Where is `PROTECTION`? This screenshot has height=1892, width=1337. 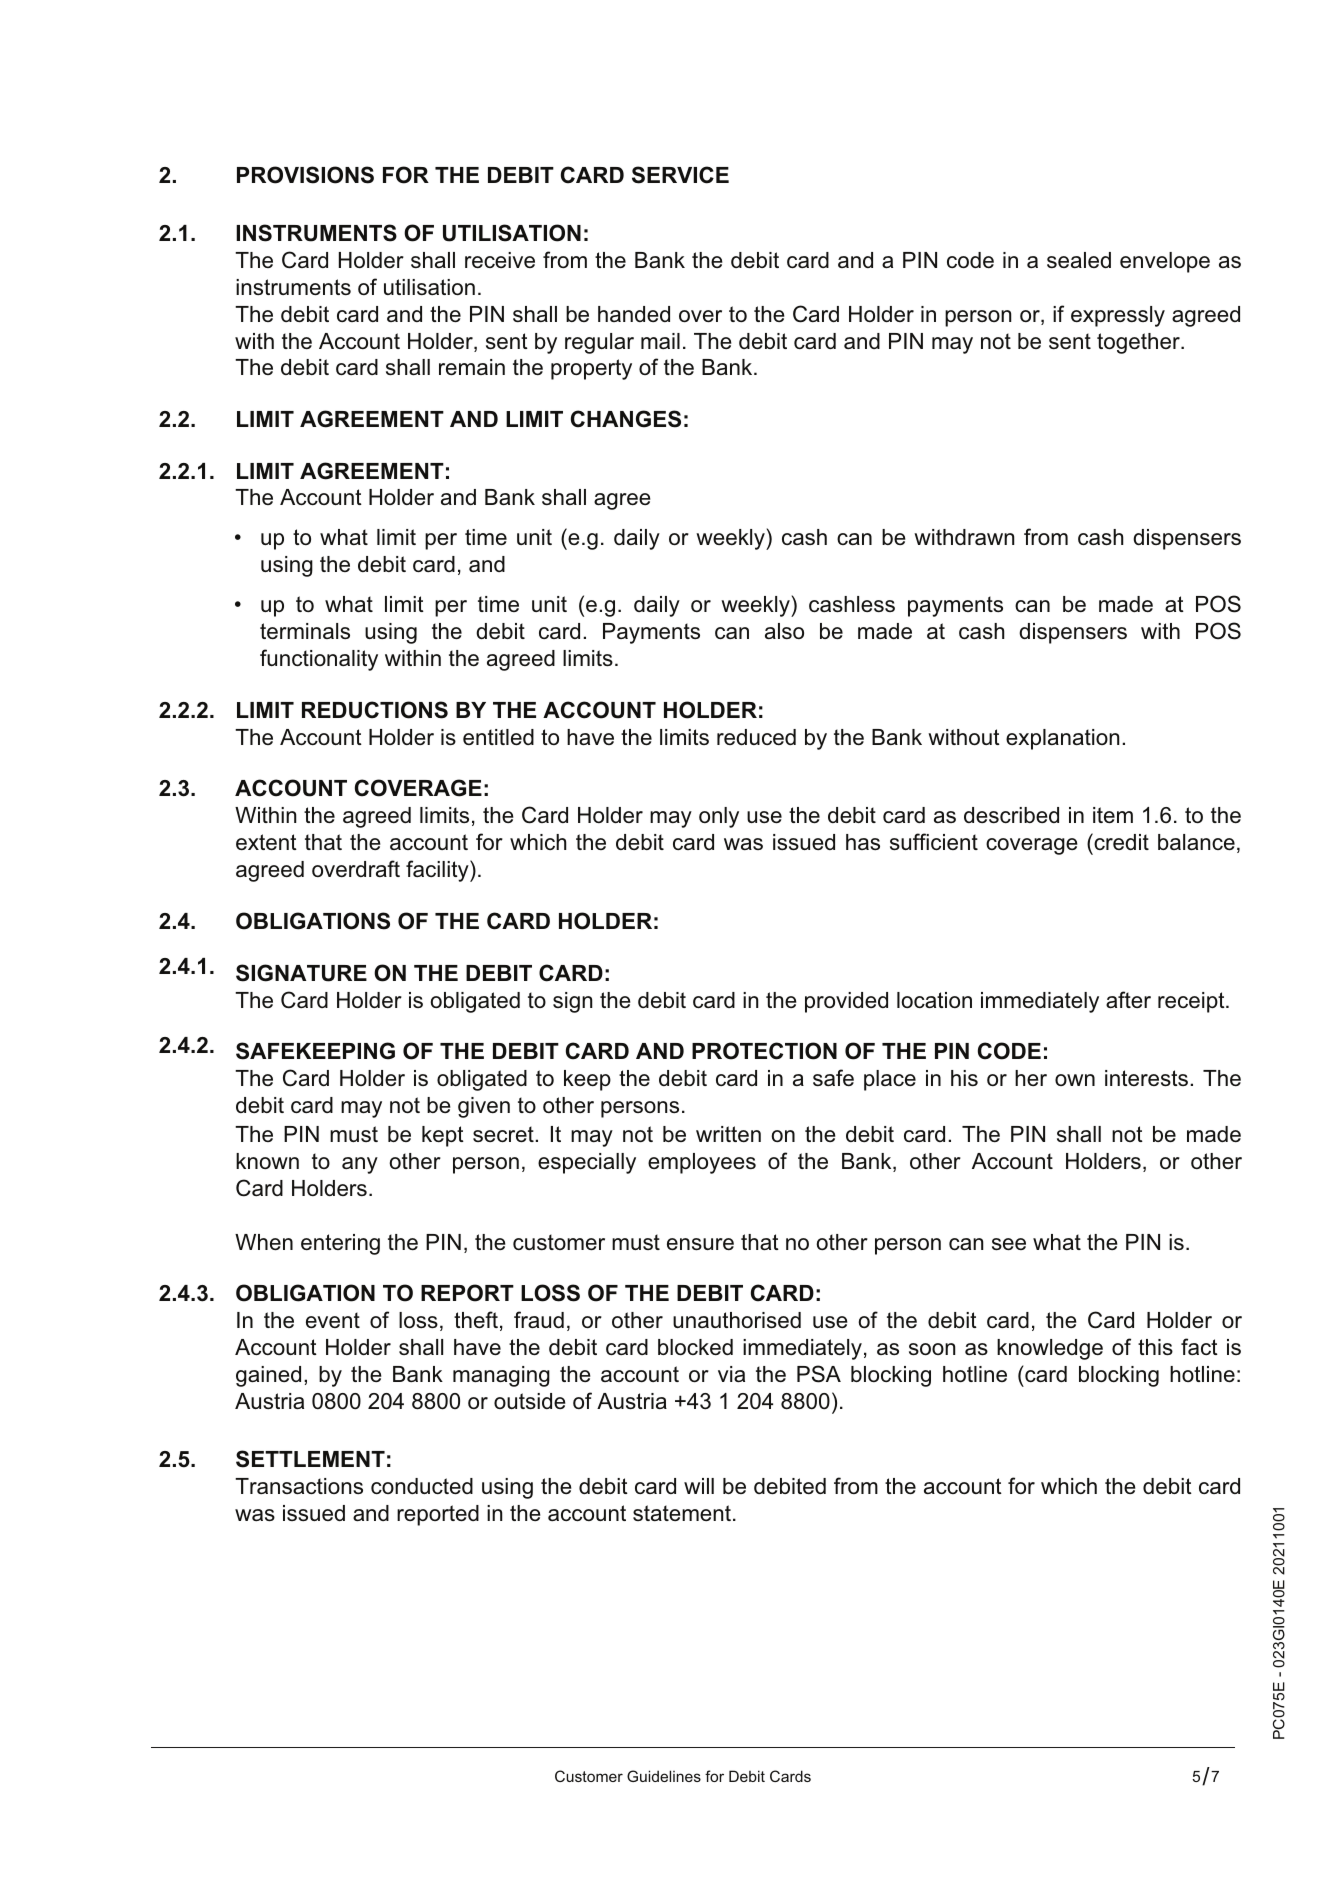
PROTECTION is located at coordinates (764, 1051).
